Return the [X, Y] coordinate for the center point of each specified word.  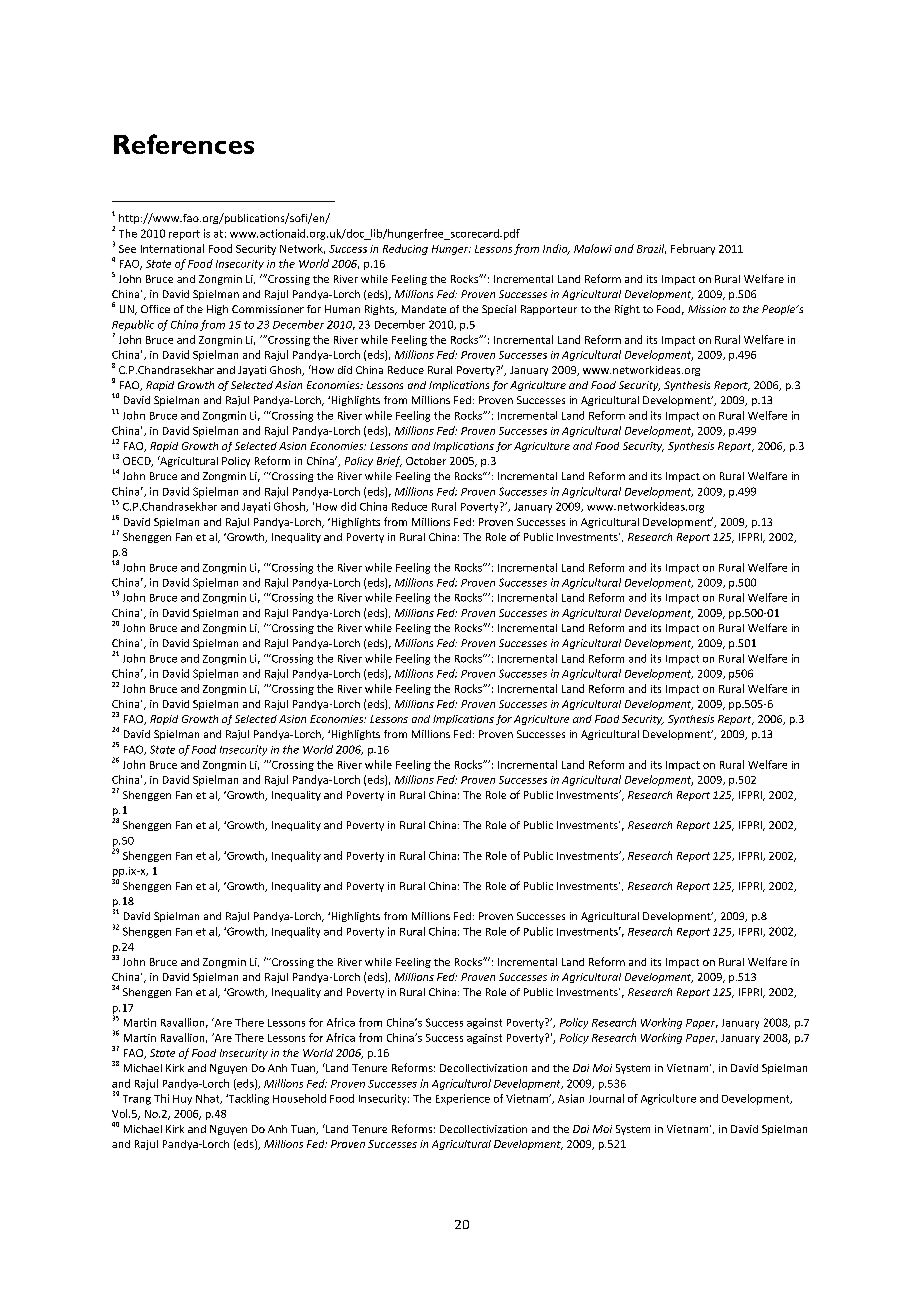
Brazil [651, 249]
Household [299, 1098]
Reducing [405, 249]
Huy [182, 1100]
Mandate [424, 309]
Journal [606, 1098]
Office [155, 309]
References [184, 144]
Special [499, 310]
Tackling [247, 1099]
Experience [463, 1099]
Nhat [209, 1099]
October [426, 461]
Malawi [593, 248]
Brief [389, 461]
